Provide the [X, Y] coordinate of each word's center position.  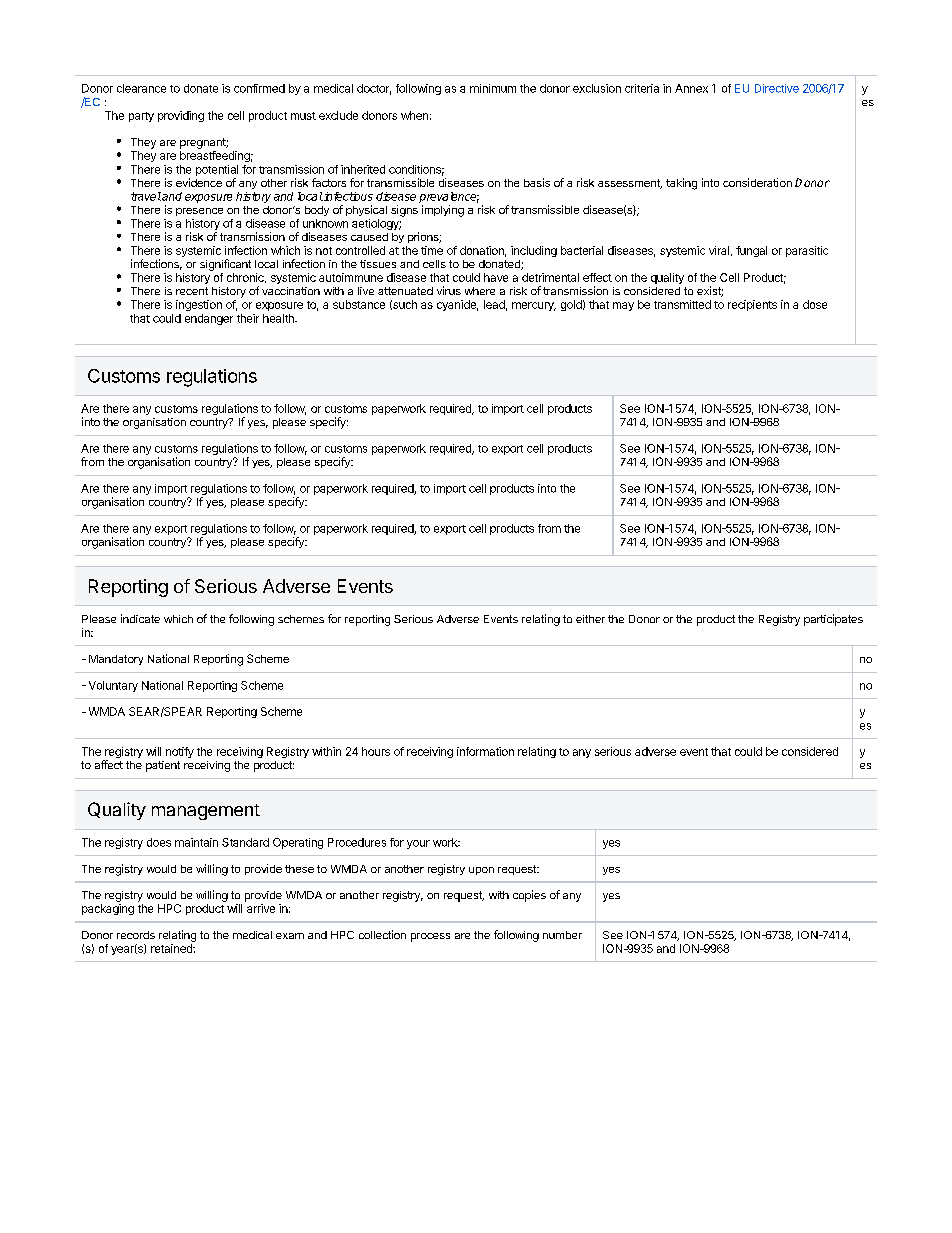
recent [192, 291]
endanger [209, 319]
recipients [752, 305]
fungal [751, 251]
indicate [140, 618]
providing [181, 116]
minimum [493, 88]
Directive [777, 88]
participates [833, 620]
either [590, 619]
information [485, 751]
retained [172, 948]
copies [529, 896]
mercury [534, 306]
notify [180, 752]
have [496, 277]
